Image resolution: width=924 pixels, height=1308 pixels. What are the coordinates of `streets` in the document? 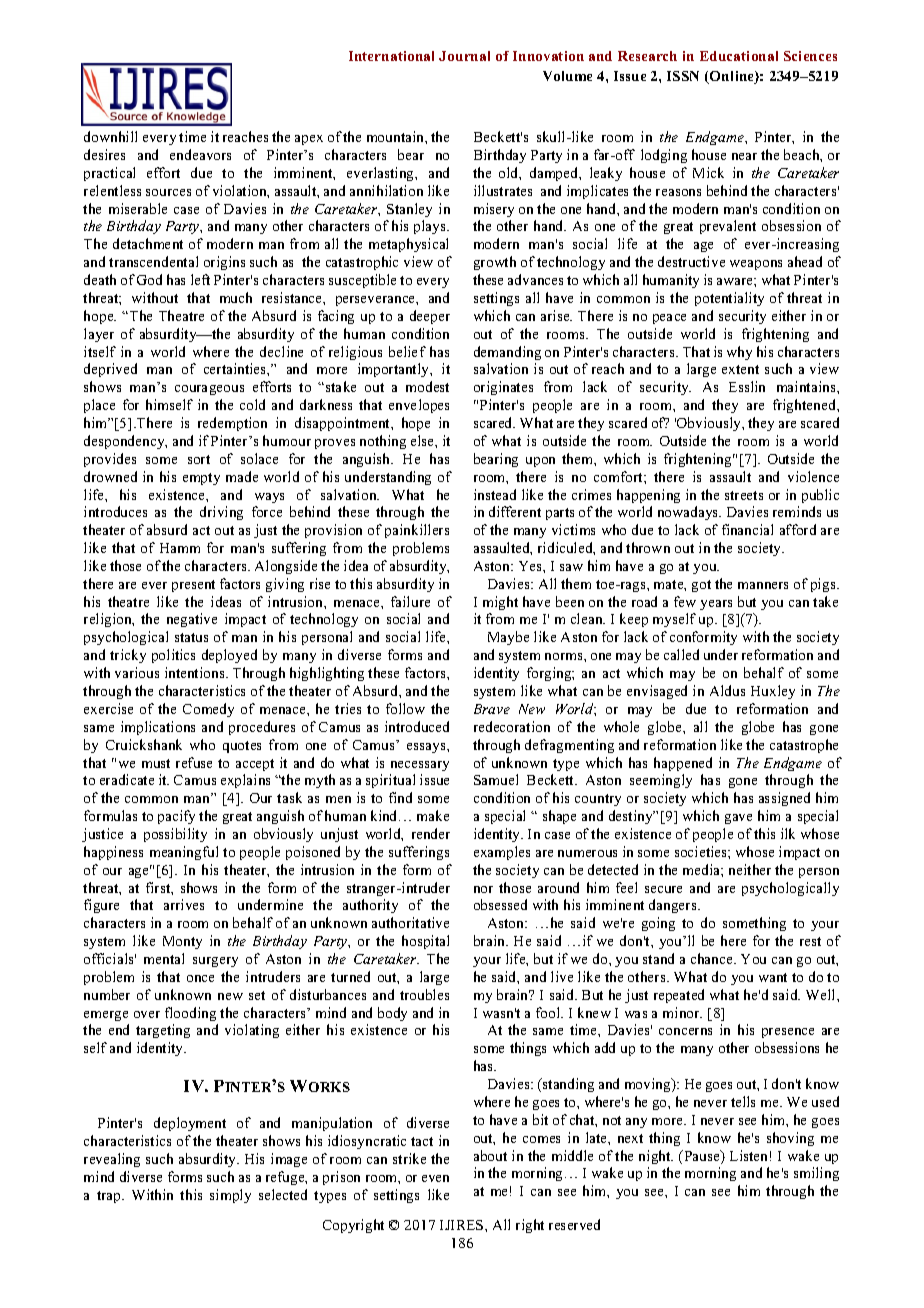 It's located at (744, 495).
